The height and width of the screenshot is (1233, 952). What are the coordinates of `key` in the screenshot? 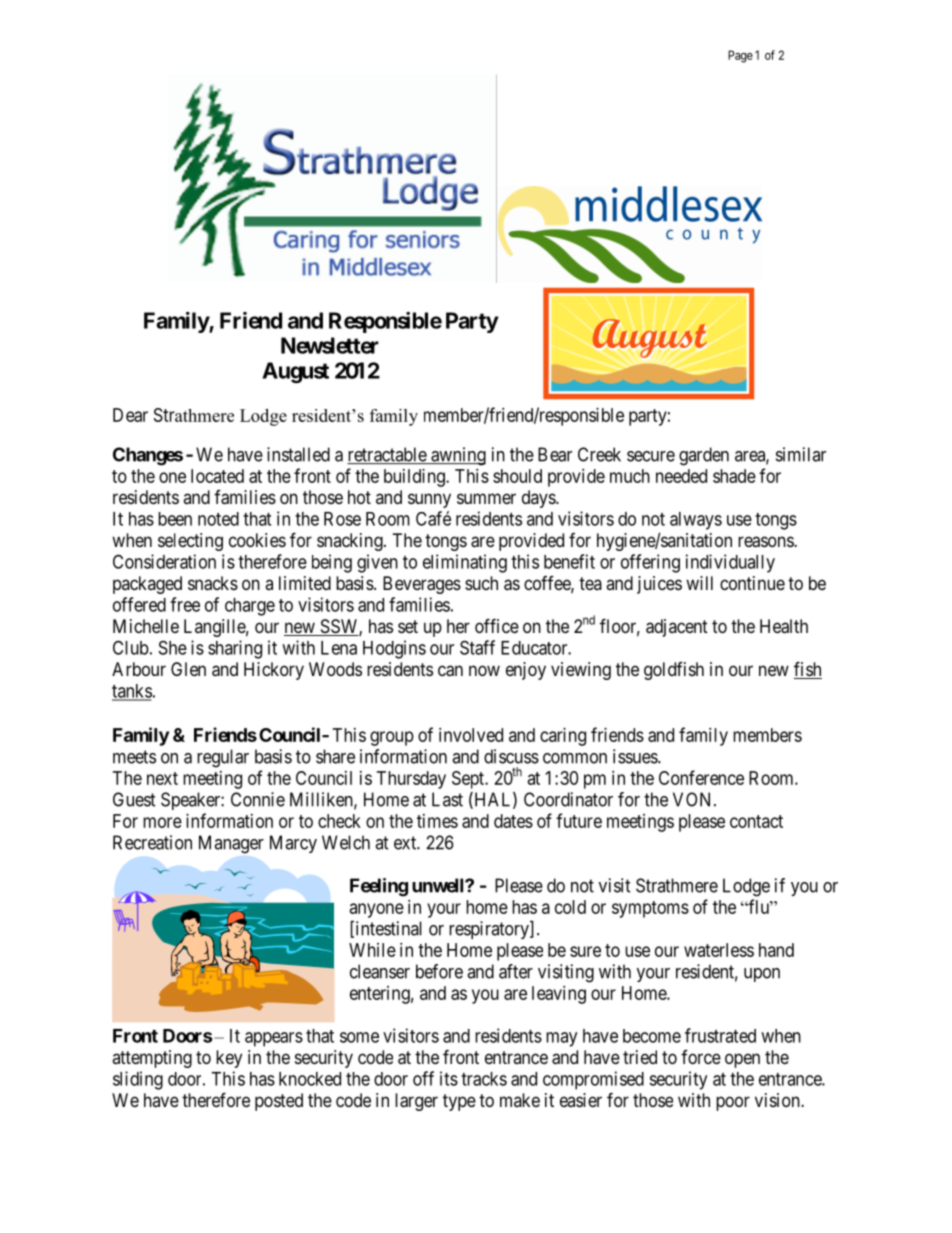 It's located at (229, 1059).
